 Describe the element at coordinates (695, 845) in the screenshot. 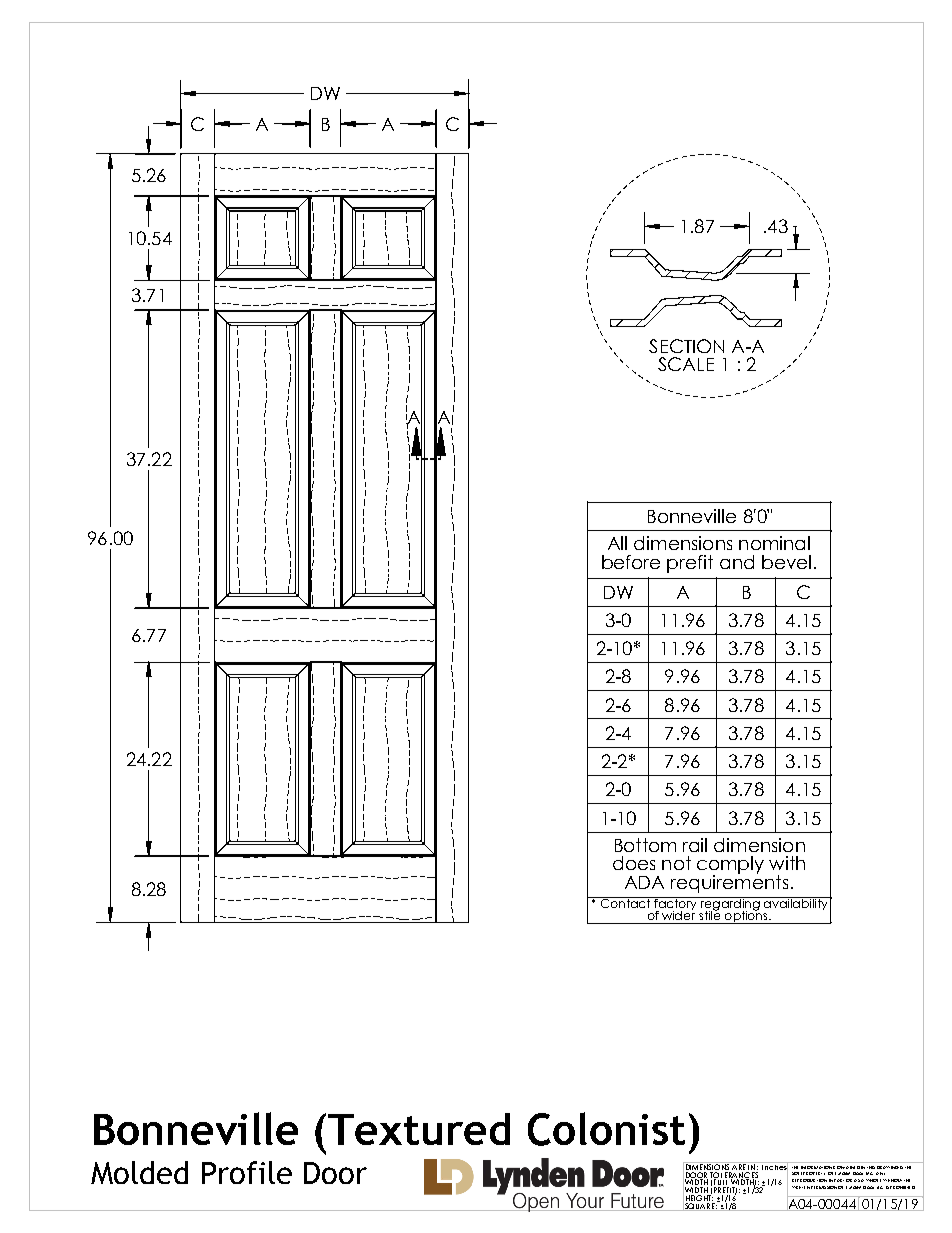

I see `rail` at that location.
